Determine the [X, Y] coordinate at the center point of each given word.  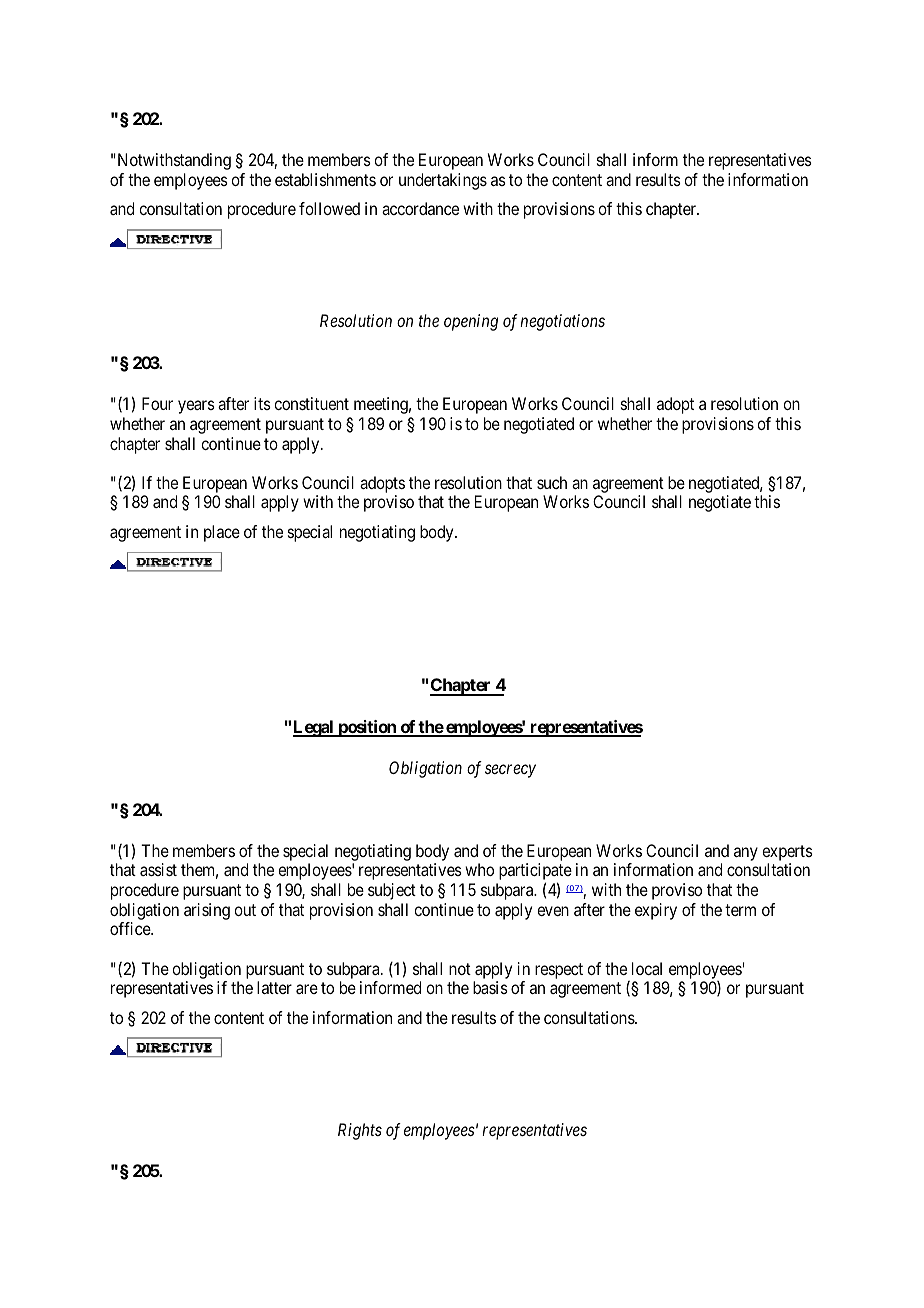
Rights [360, 1131]
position [367, 728]
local [647, 968]
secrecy [510, 771]
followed [329, 208]
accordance [420, 208]
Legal [314, 728]
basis [490, 987]
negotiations [562, 322]
